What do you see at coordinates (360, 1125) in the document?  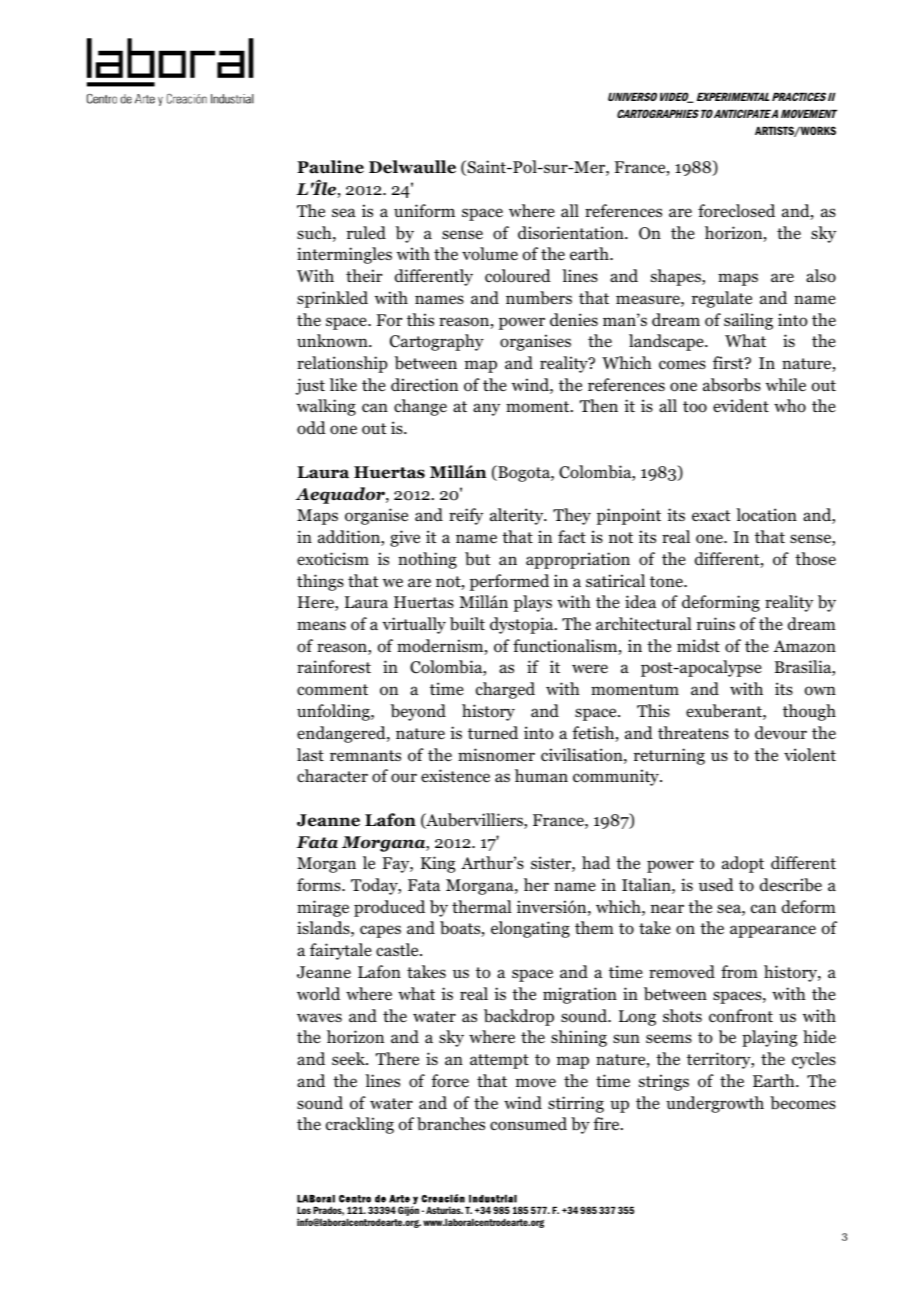 I see `crackling` at bounding box center [360, 1125].
